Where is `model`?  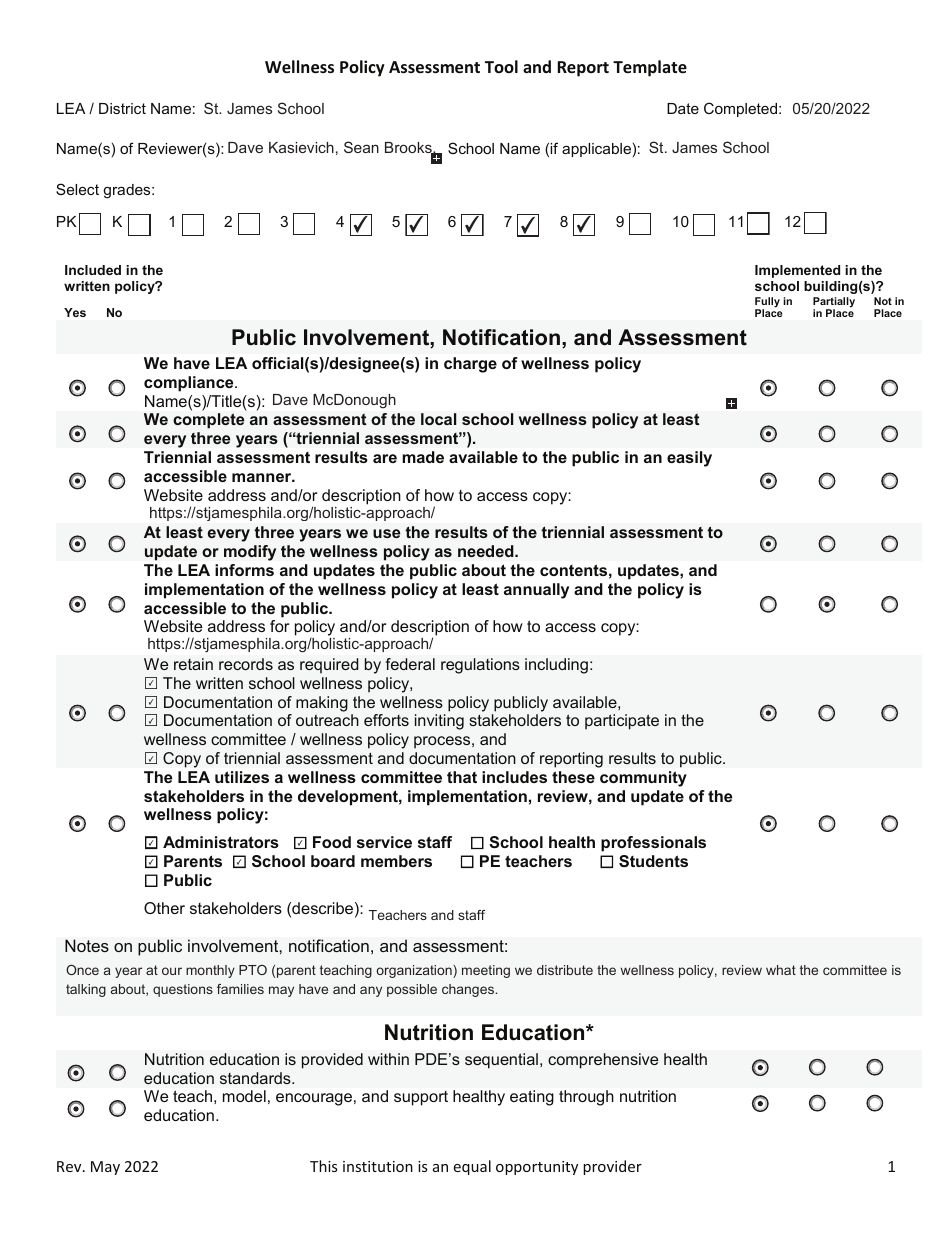 model is located at coordinates (244, 1096).
